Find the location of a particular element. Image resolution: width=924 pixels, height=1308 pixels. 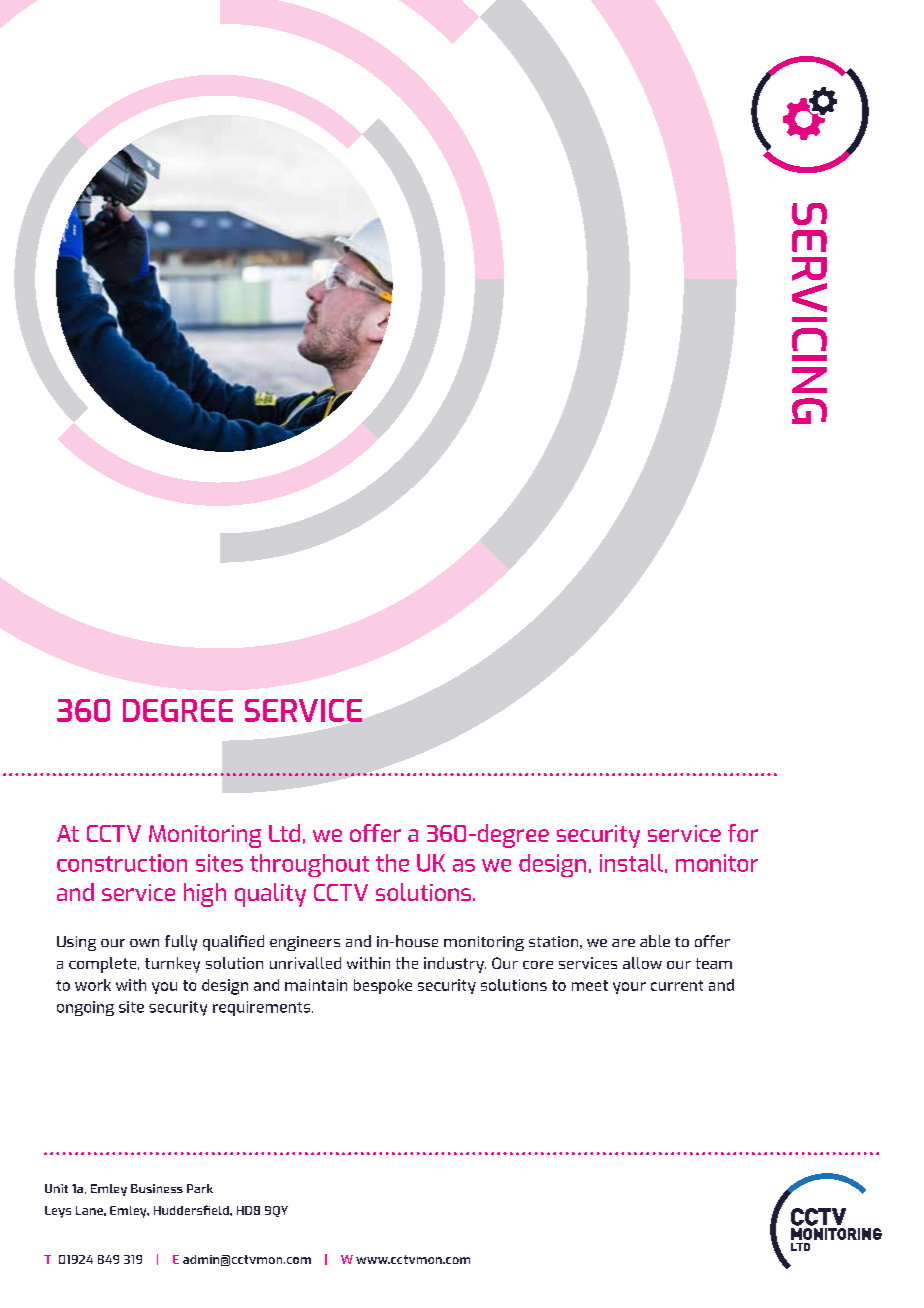

bespoke is located at coordinates (383, 986).
